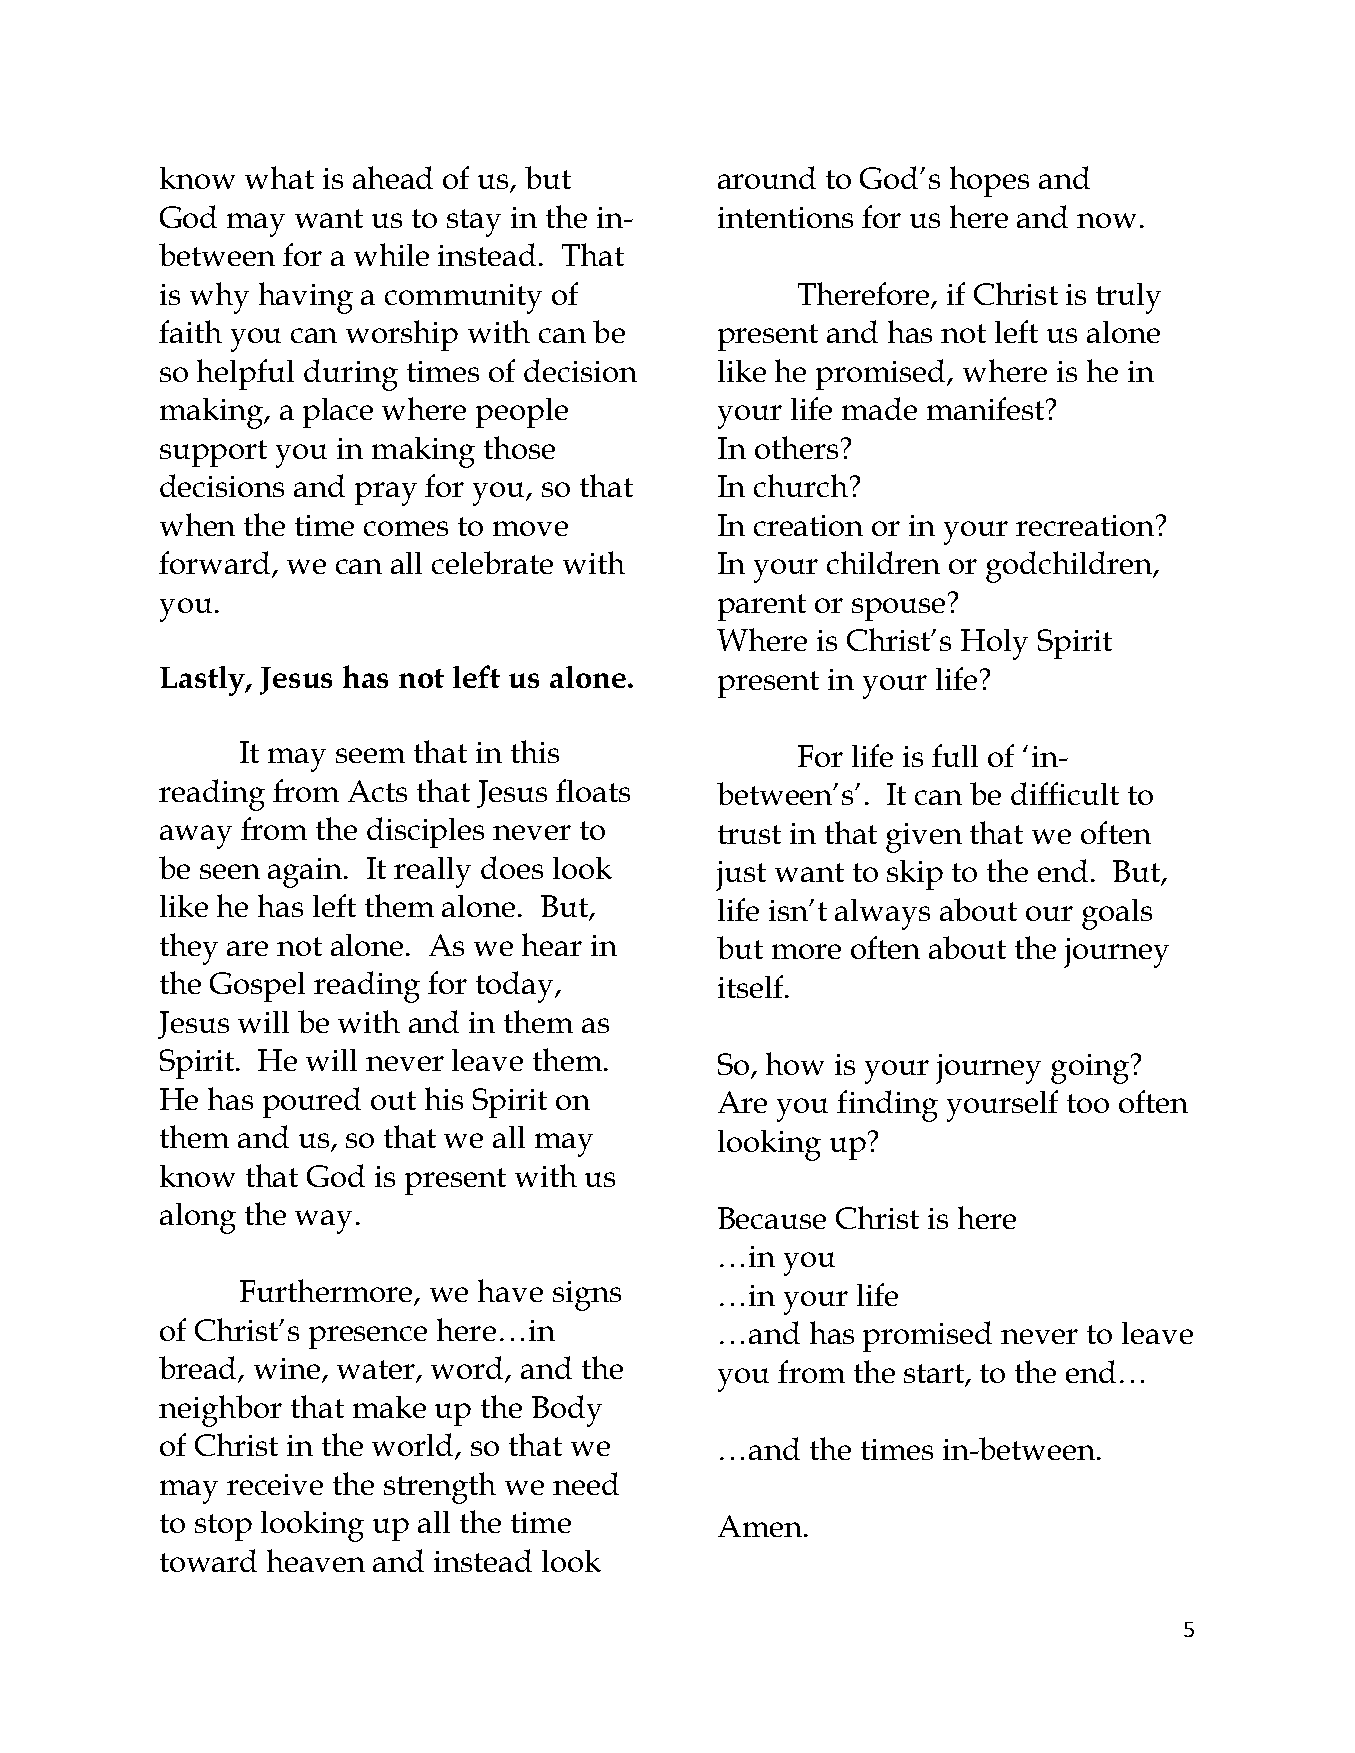  I want to click on along, so click(198, 1218).
